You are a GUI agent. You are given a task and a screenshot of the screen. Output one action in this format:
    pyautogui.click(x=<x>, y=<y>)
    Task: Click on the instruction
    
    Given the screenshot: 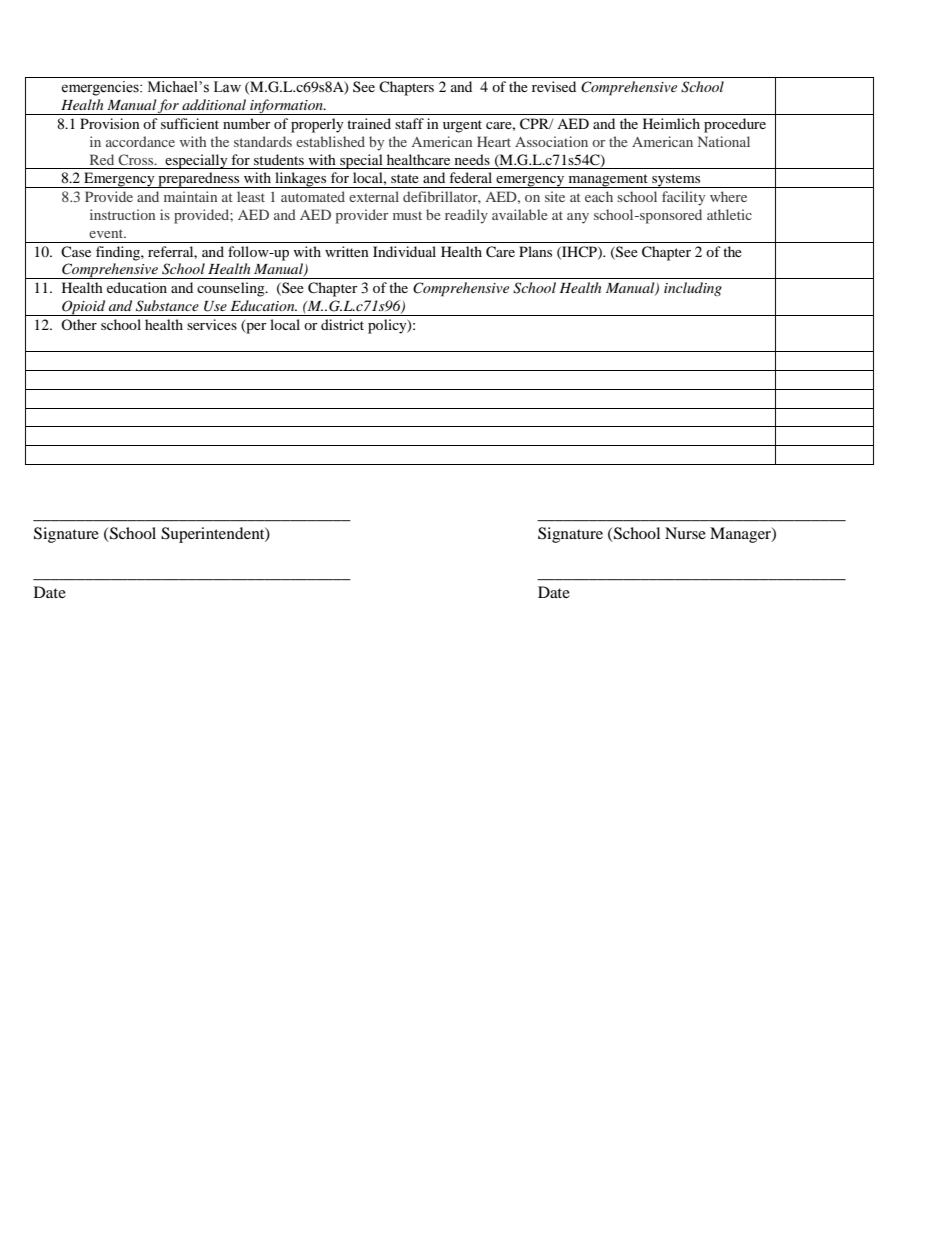 What is the action you would take?
    pyautogui.click(x=122, y=214)
